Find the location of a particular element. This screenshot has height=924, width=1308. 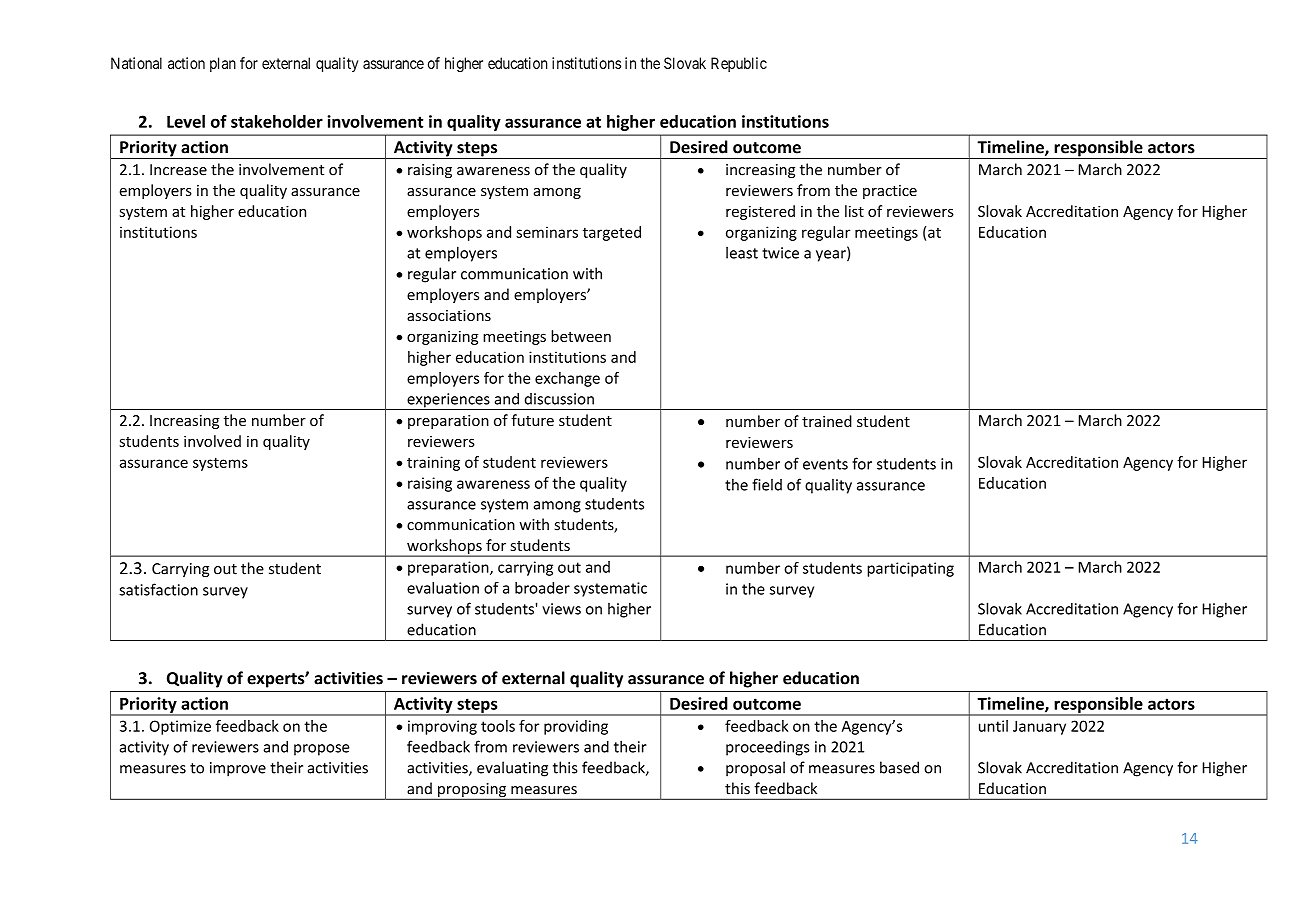

plan is located at coordinates (223, 64).
